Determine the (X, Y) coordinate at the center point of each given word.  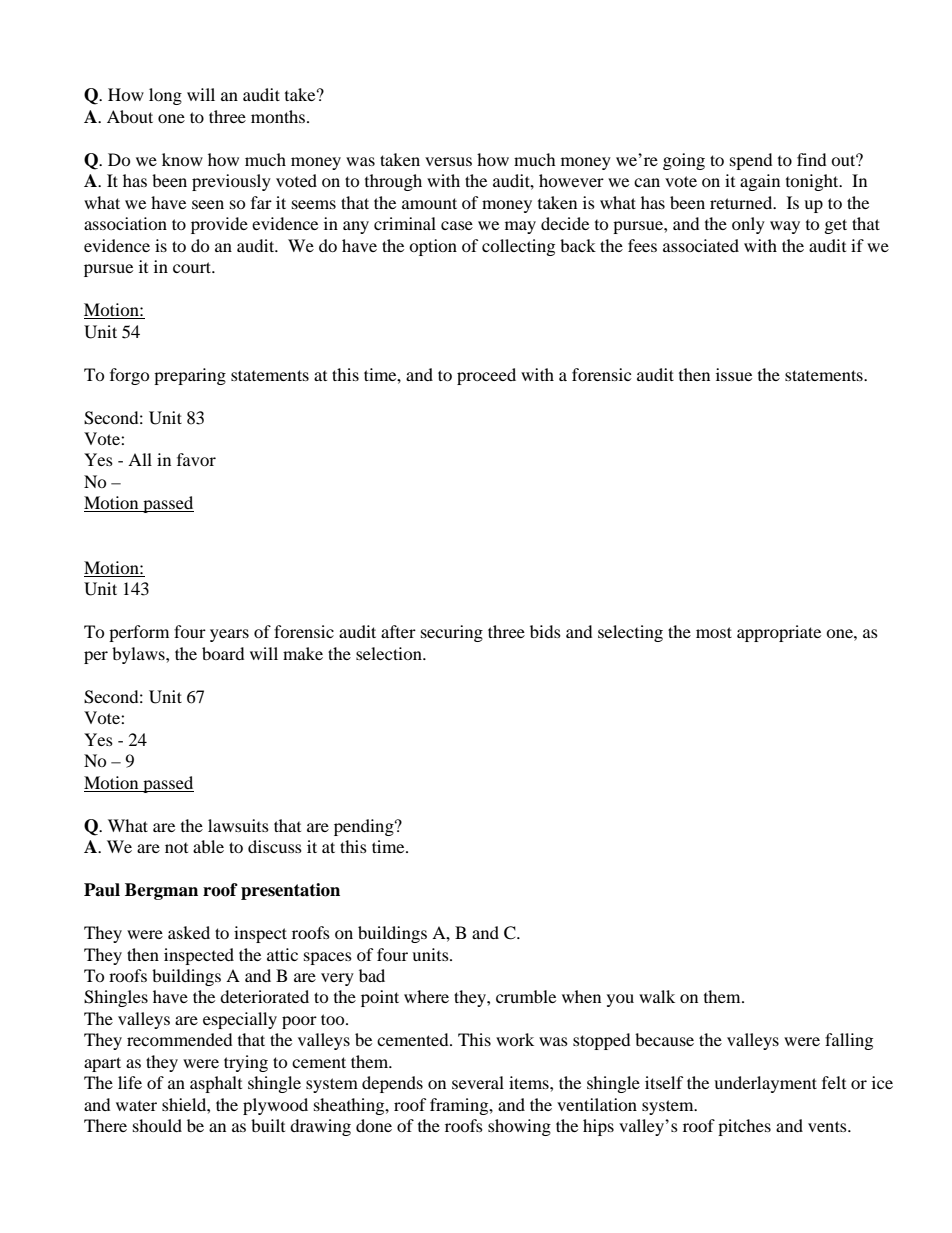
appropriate (779, 633)
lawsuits (238, 825)
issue (734, 374)
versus (448, 161)
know (182, 159)
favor (196, 459)
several (478, 1082)
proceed (486, 376)
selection (390, 653)
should (157, 1125)
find (811, 159)
